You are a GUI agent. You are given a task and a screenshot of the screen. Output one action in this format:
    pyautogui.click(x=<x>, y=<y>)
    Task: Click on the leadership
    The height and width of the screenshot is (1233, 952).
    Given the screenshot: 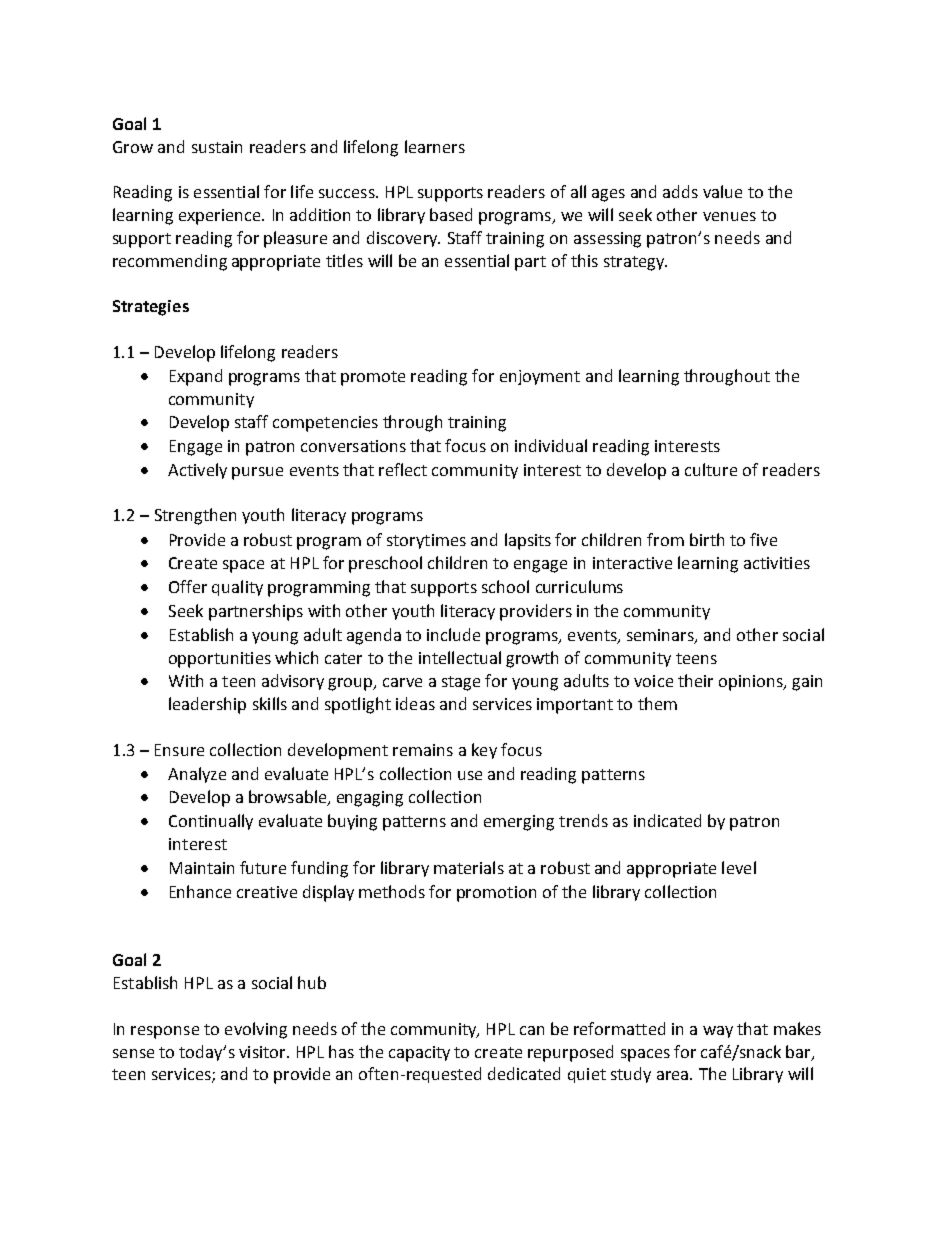 What is the action you would take?
    pyautogui.click(x=207, y=705)
